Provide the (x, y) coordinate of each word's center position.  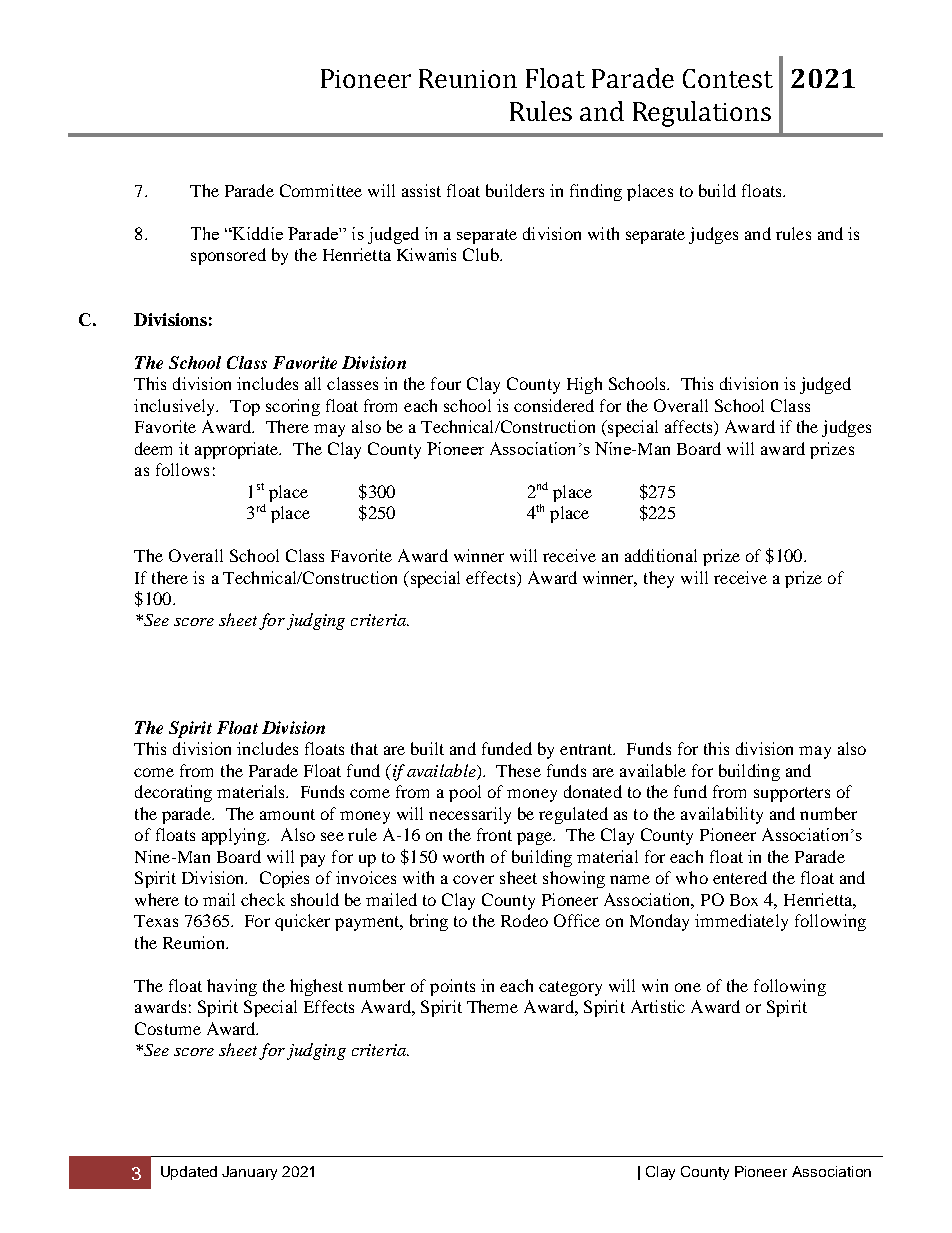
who (692, 877)
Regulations (702, 114)
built (427, 748)
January (249, 1173)
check (263, 899)
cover (473, 879)
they (659, 579)
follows (182, 469)
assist (421, 190)
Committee (321, 190)
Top (245, 408)
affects (690, 428)
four (446, 383)
